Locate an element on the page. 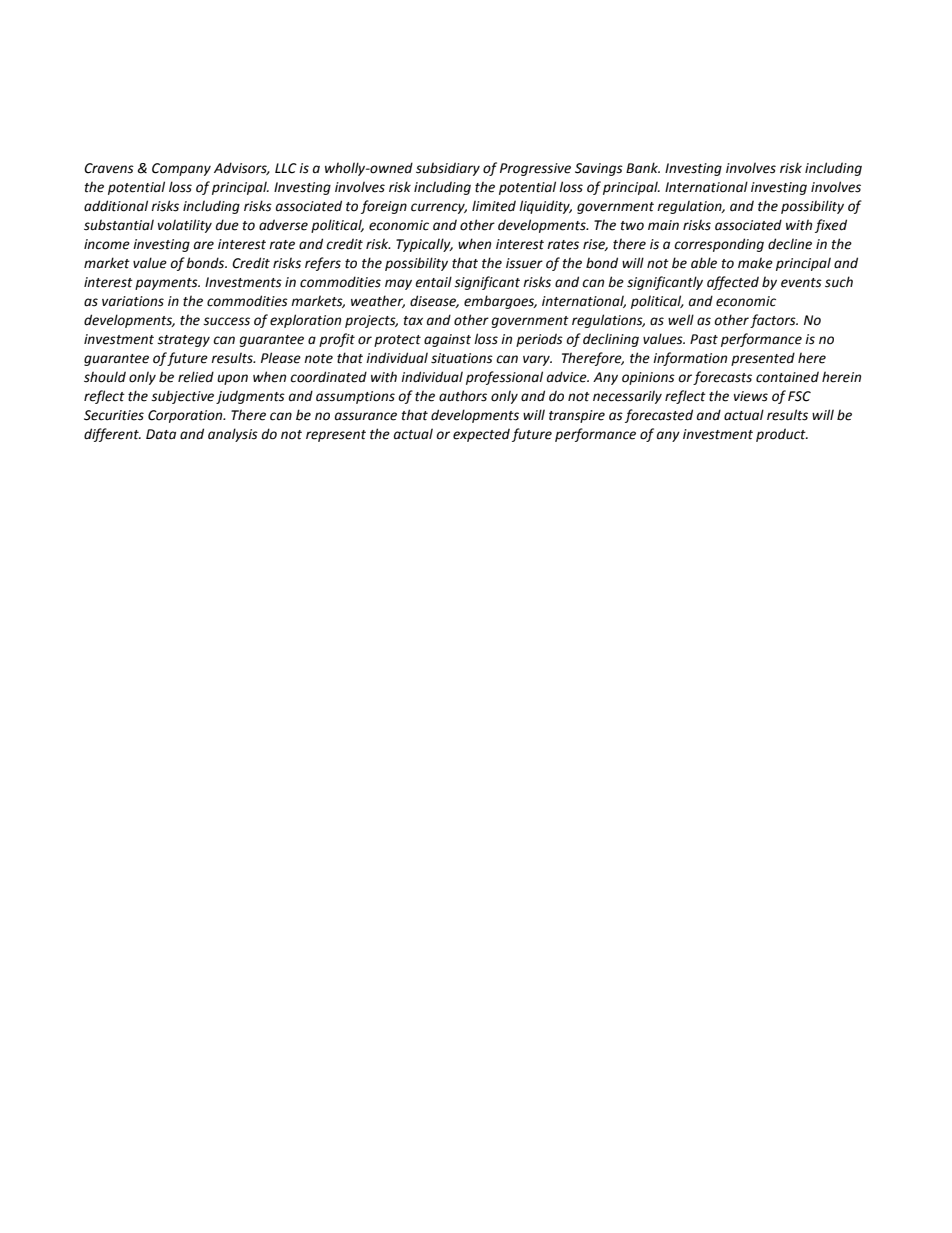 This page has width=952, height=1233. entail is located at coordinates (433, 282).
